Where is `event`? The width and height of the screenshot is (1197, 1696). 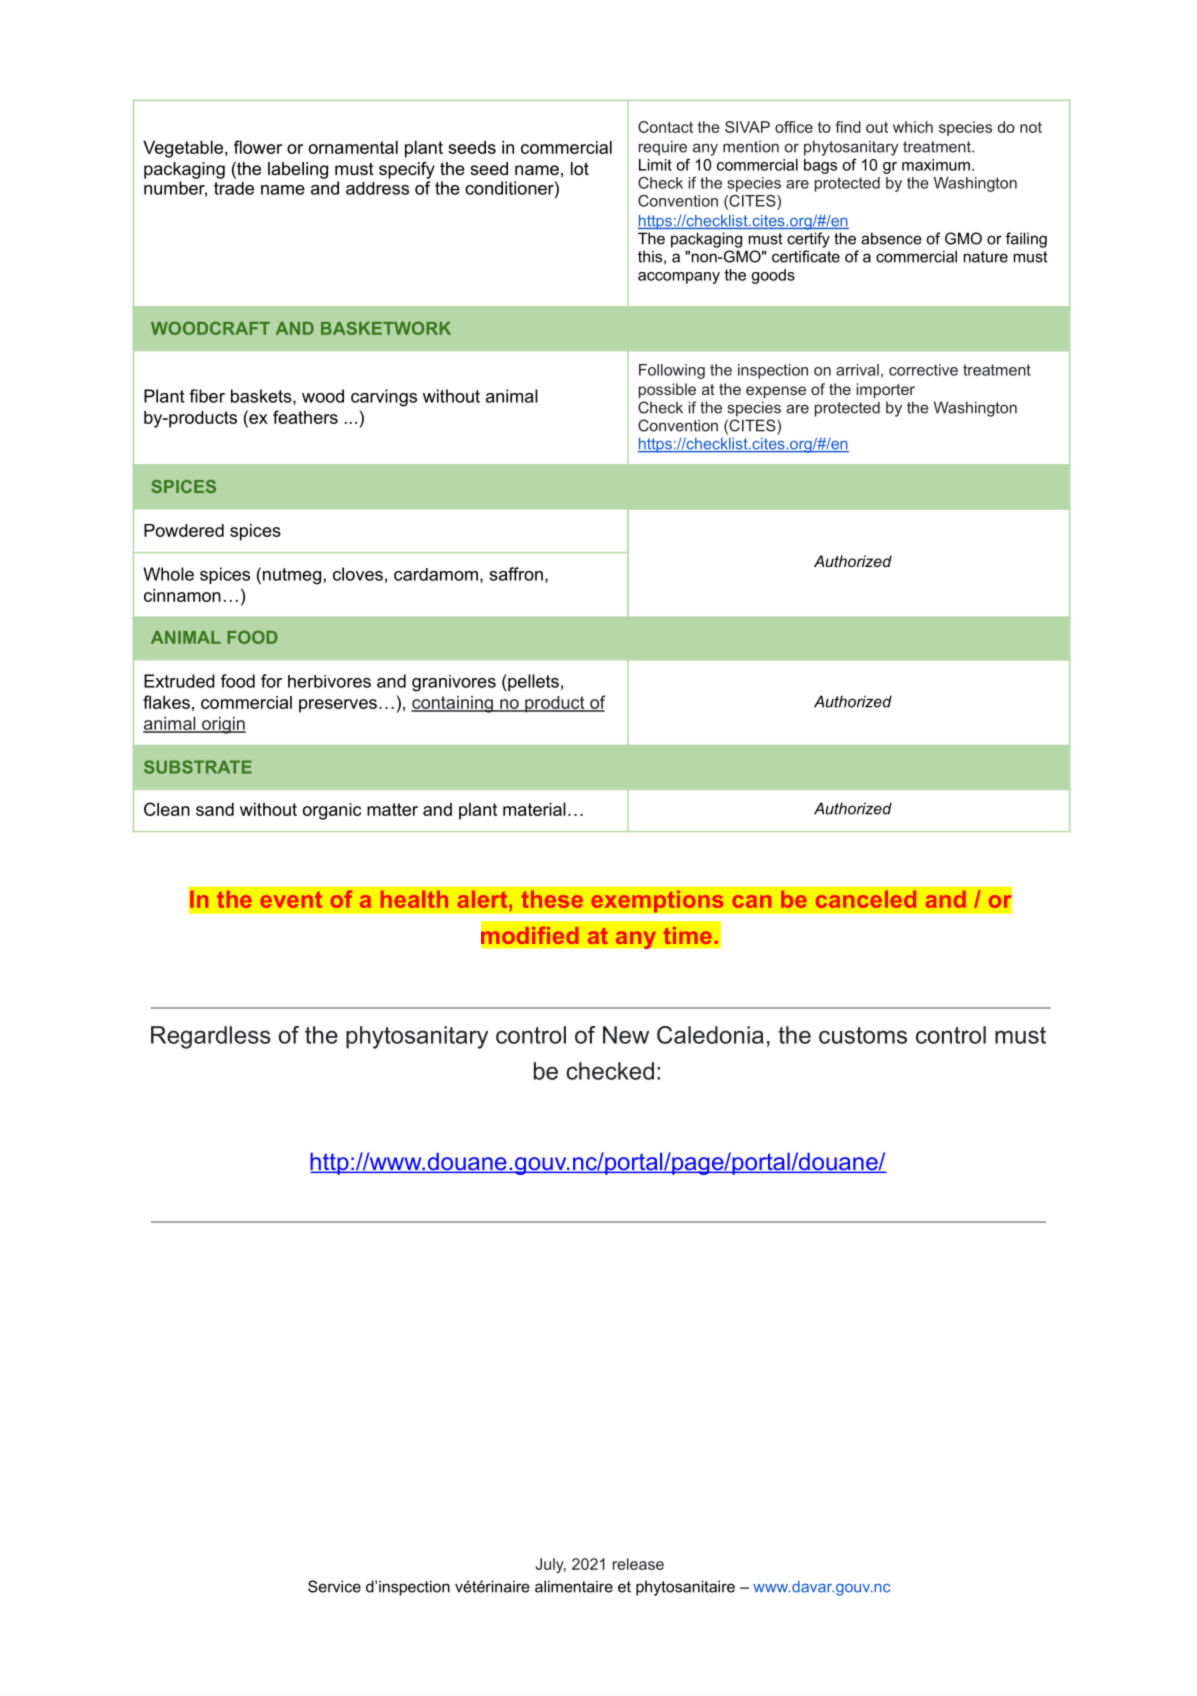
event is located at coordinates (291, 899).
